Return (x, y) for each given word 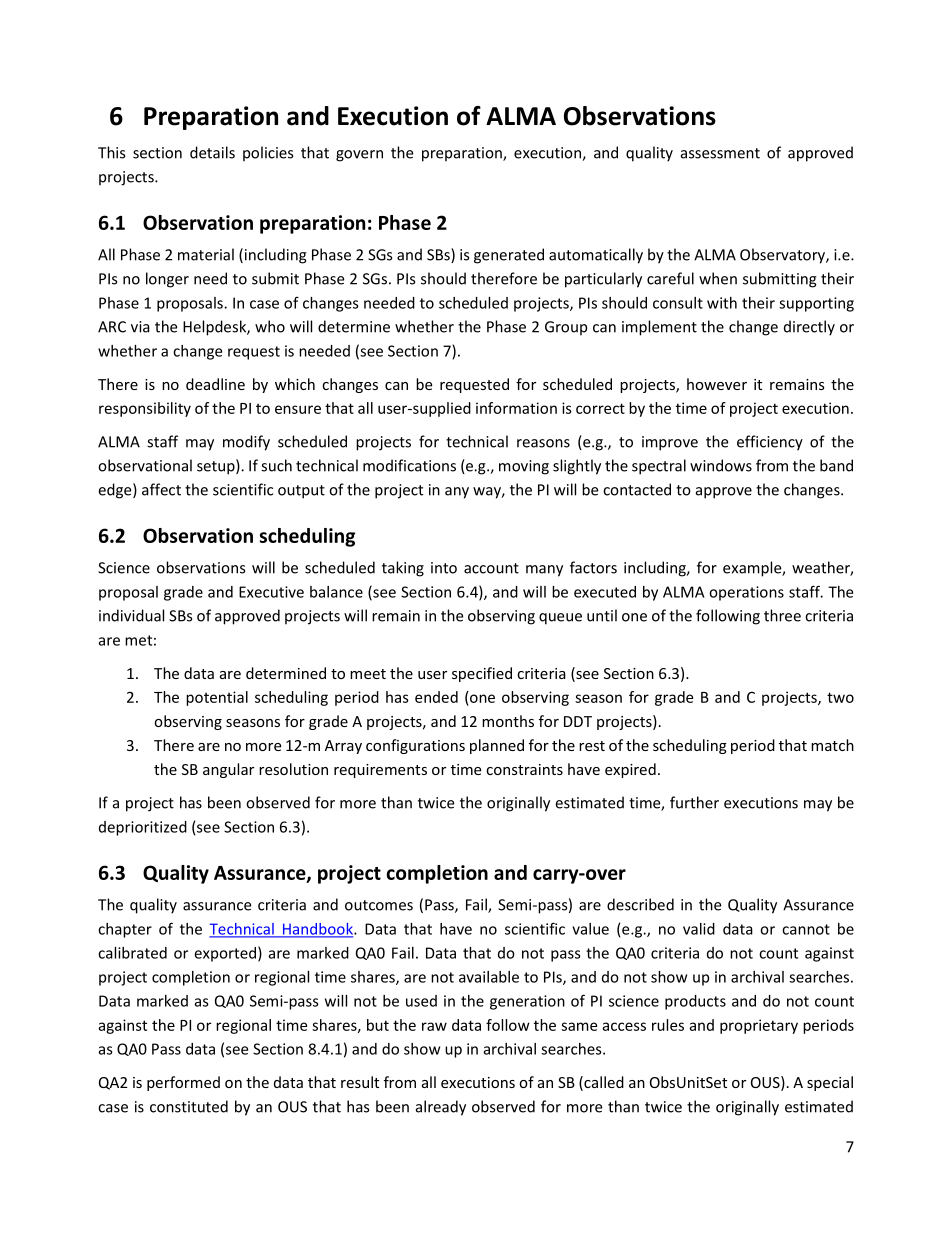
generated (509, 256)
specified (482, 674)
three (782, 615)
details (212, 152)
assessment (720, 153)
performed (183, 1083)
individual (131, 615)
